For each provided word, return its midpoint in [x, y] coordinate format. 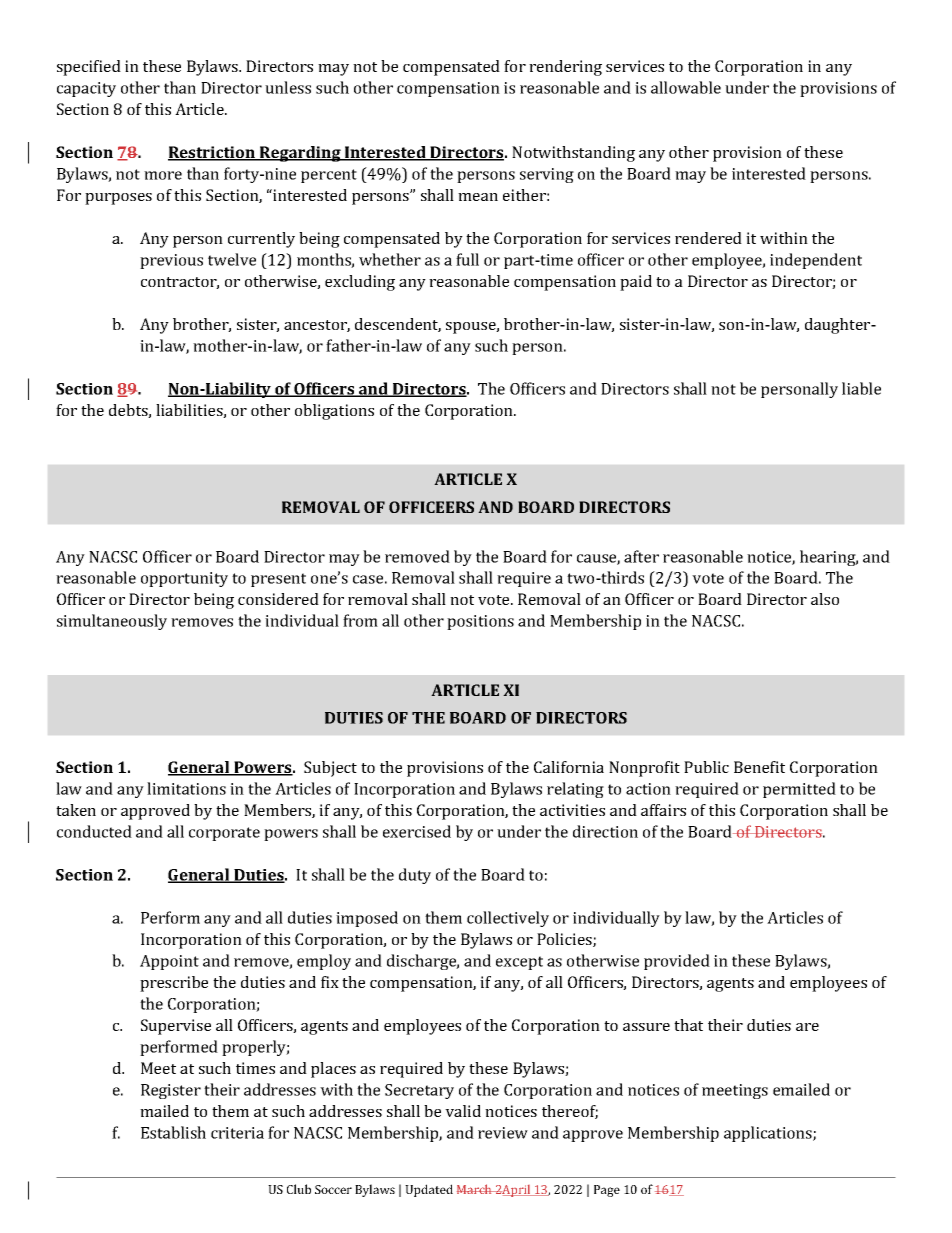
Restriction [212, 153]
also [825, 599]
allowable [686, 87]
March [475, 1189]
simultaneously [112, 622]
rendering [565, 68]
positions [480, 622]
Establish [173, 1132]
